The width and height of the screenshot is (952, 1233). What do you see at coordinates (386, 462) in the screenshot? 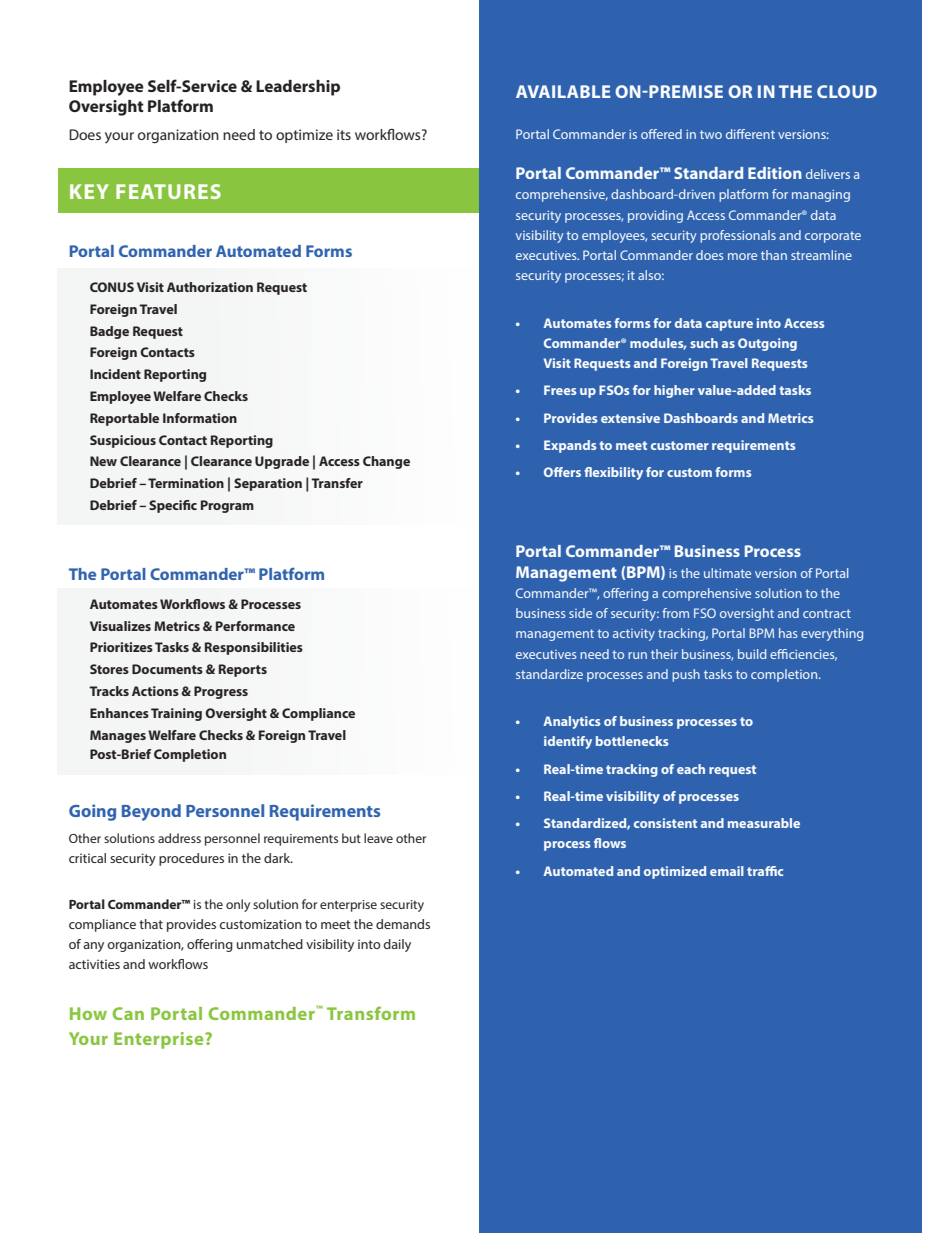
I see `Change` at bounding box center [386, 462].
